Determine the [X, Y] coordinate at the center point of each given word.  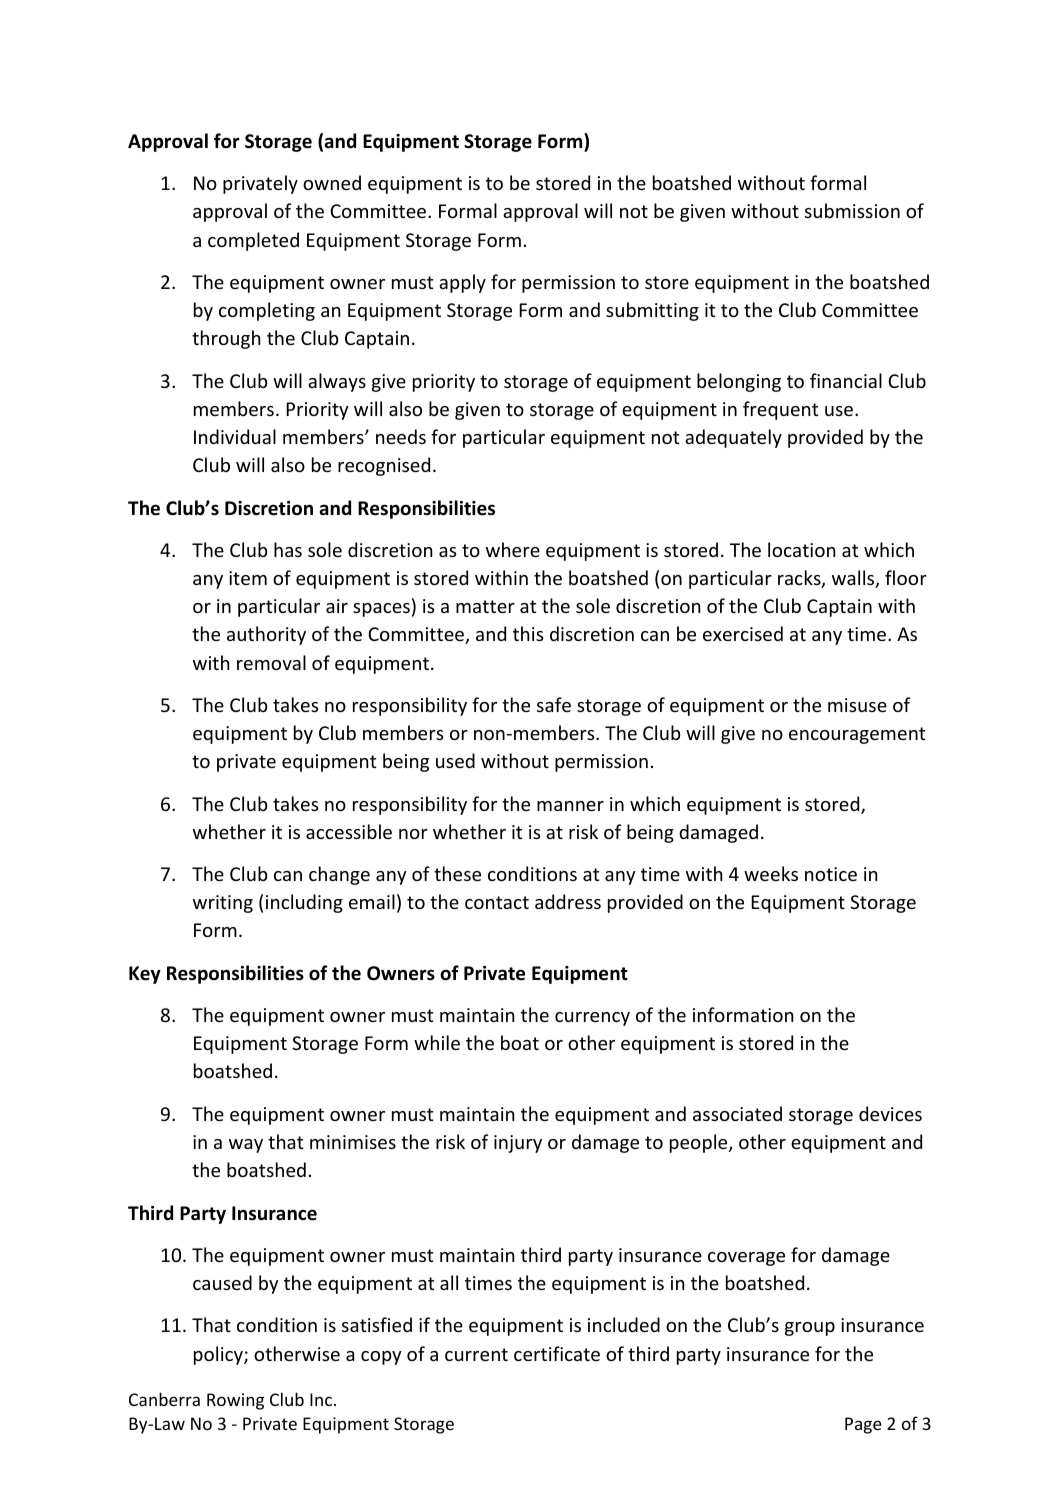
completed [253, 241]
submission [852, 210]
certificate [557, 1353]
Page [863, 1425]
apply [462, 283]
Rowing [235, 1401]
